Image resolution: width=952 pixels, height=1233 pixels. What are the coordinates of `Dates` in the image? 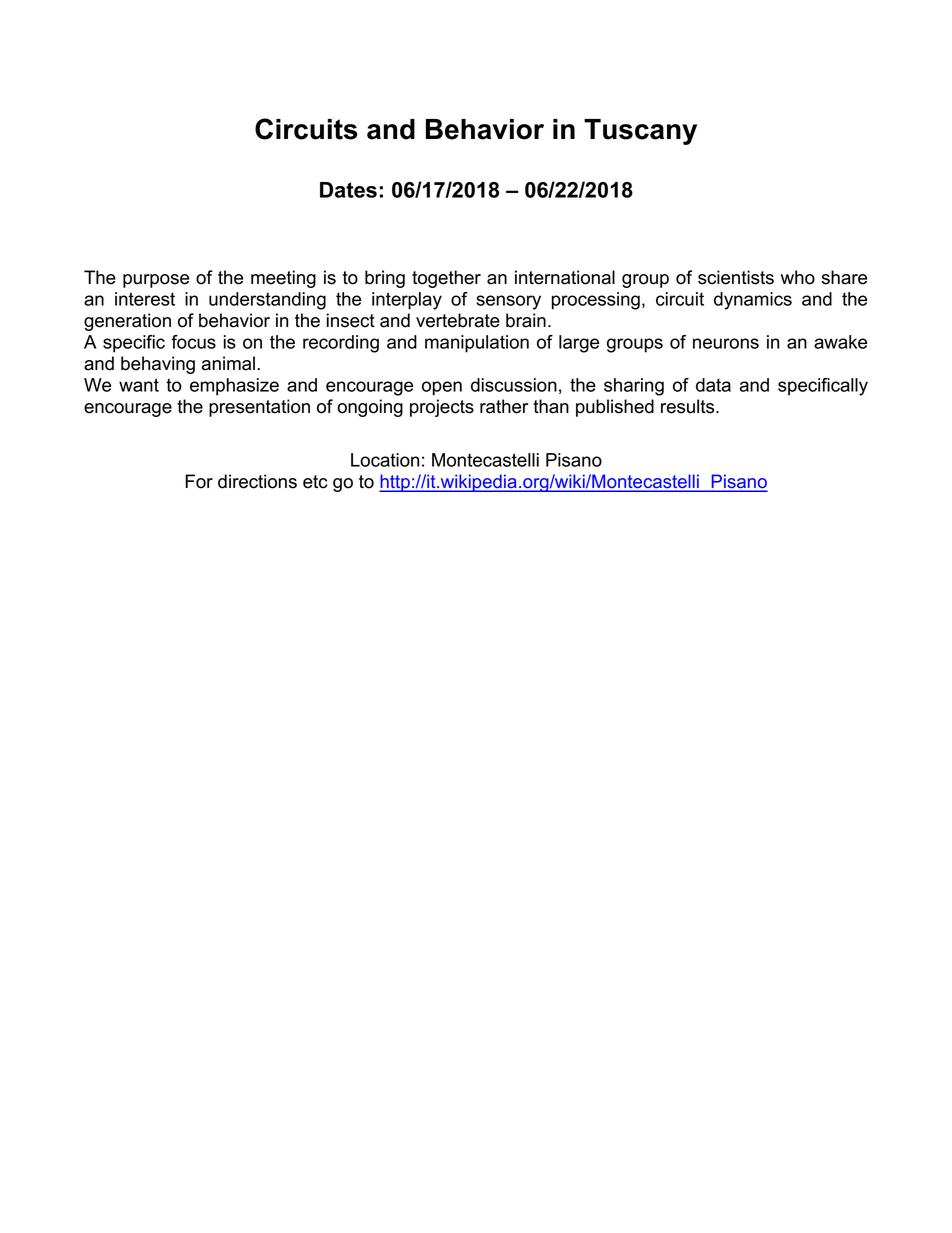 It's located at (348, 190).
